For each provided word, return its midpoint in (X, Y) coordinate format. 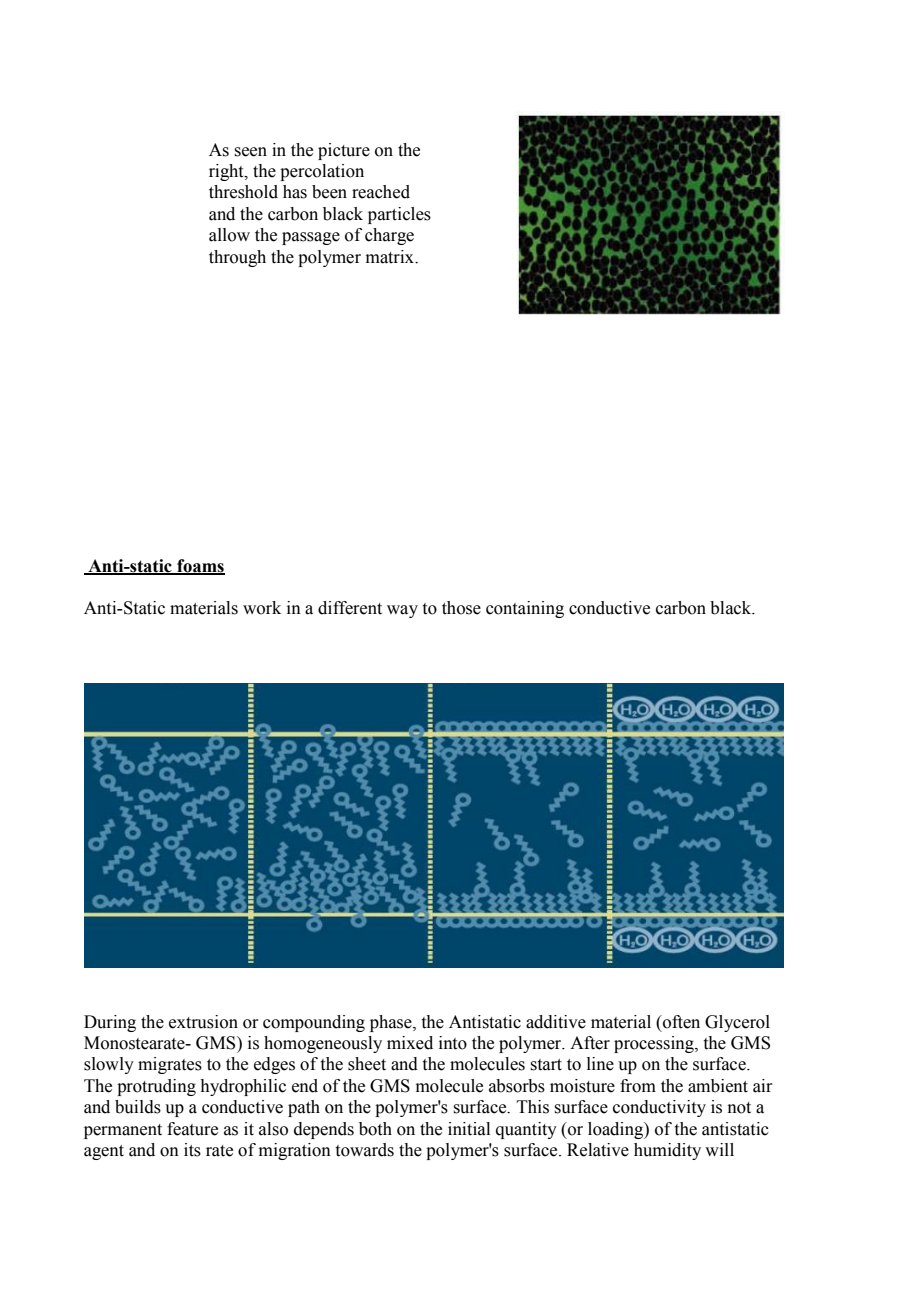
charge (389, 236)
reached (381, 192)
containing (525, 609)
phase (392, 1023)
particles (399, 215)
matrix (391, 257)
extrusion (203, 1022)
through (237, 258)
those (461, 608)
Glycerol (737, 1023)
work (262, 608)
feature (192, 1129)
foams (200, 566)
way (402, 611)
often (680, 1022)
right (227, 172)
